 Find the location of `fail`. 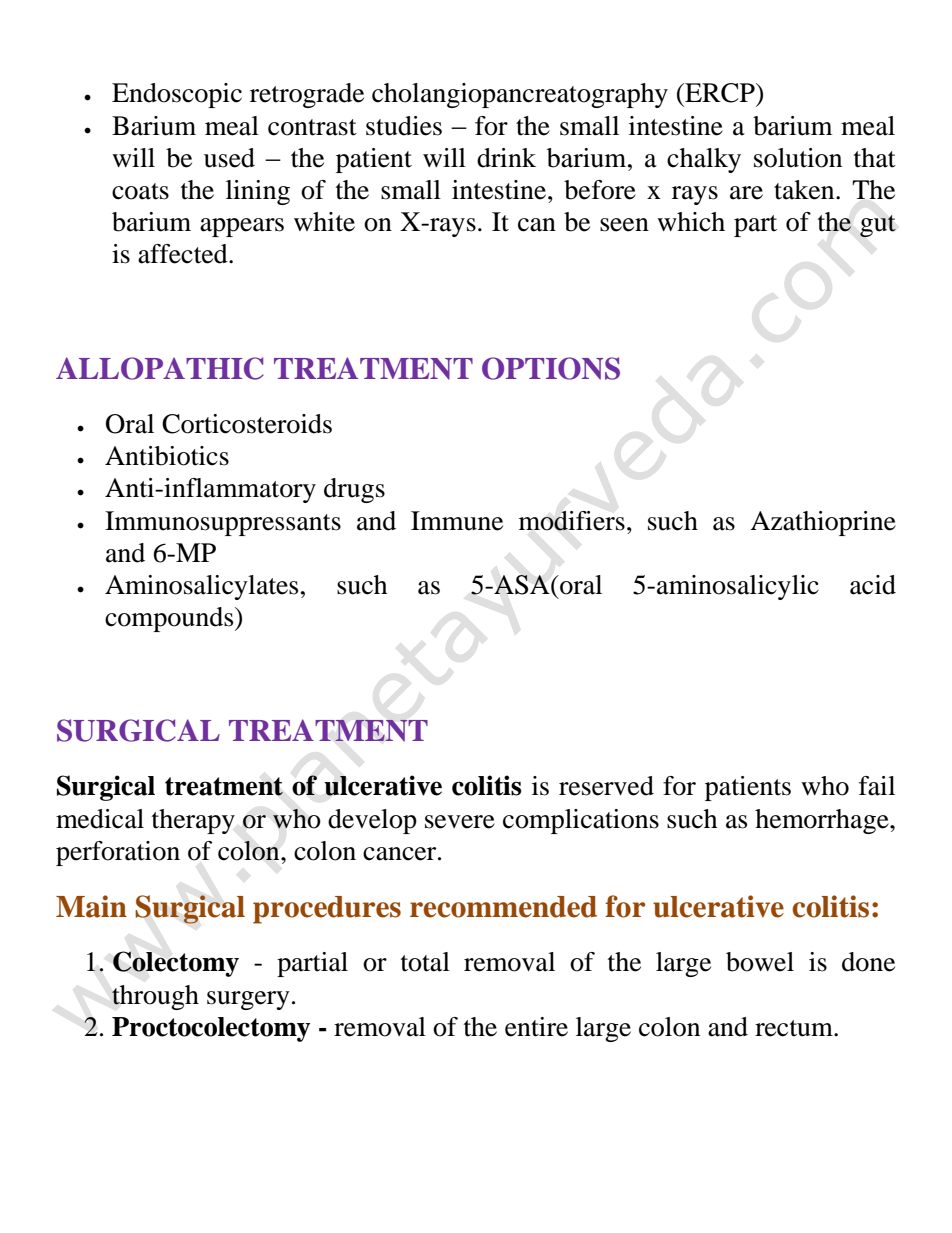

fail is located at coordinates (877, 786).
